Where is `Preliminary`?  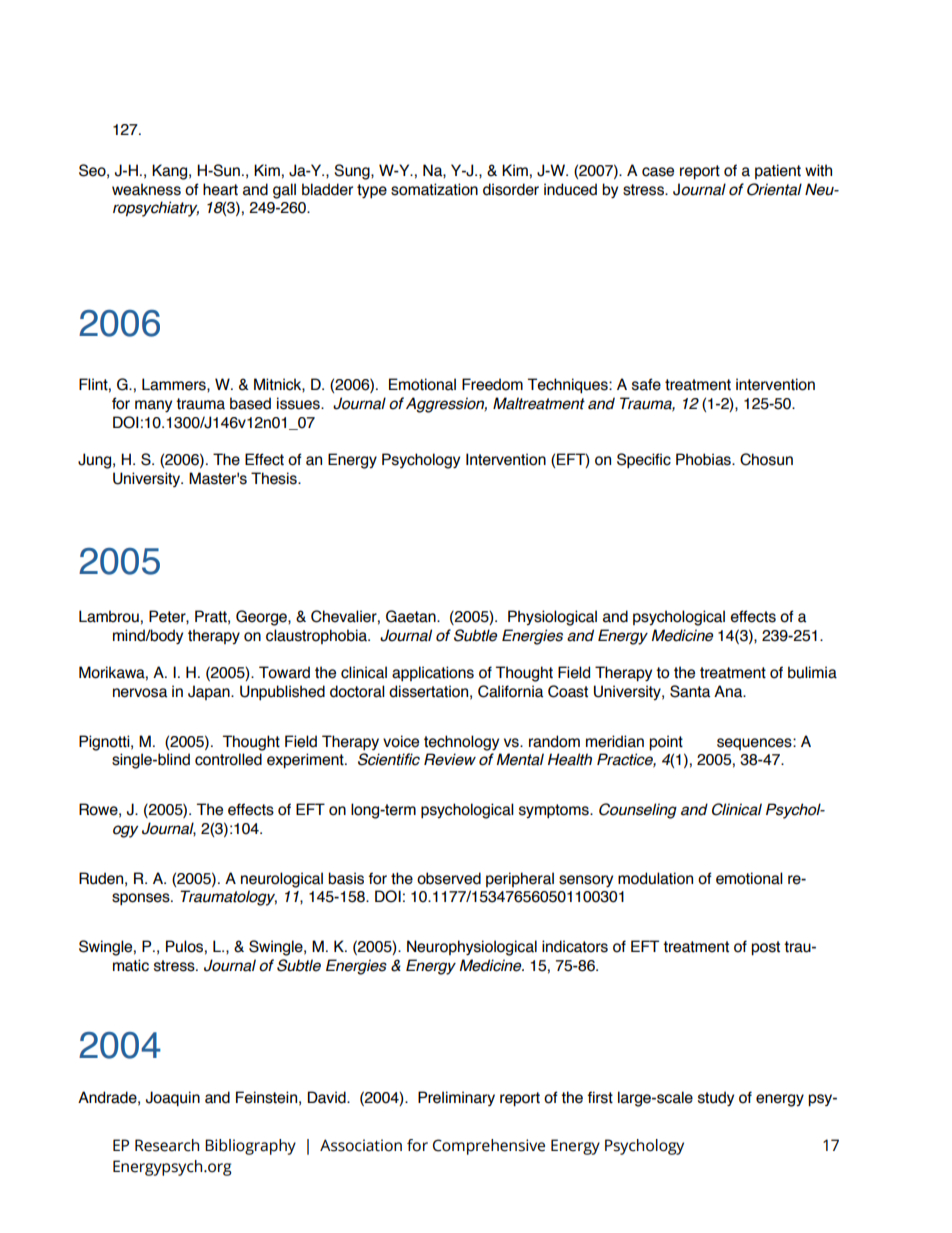 Preliminary is located at coordinates (456, 1098).
